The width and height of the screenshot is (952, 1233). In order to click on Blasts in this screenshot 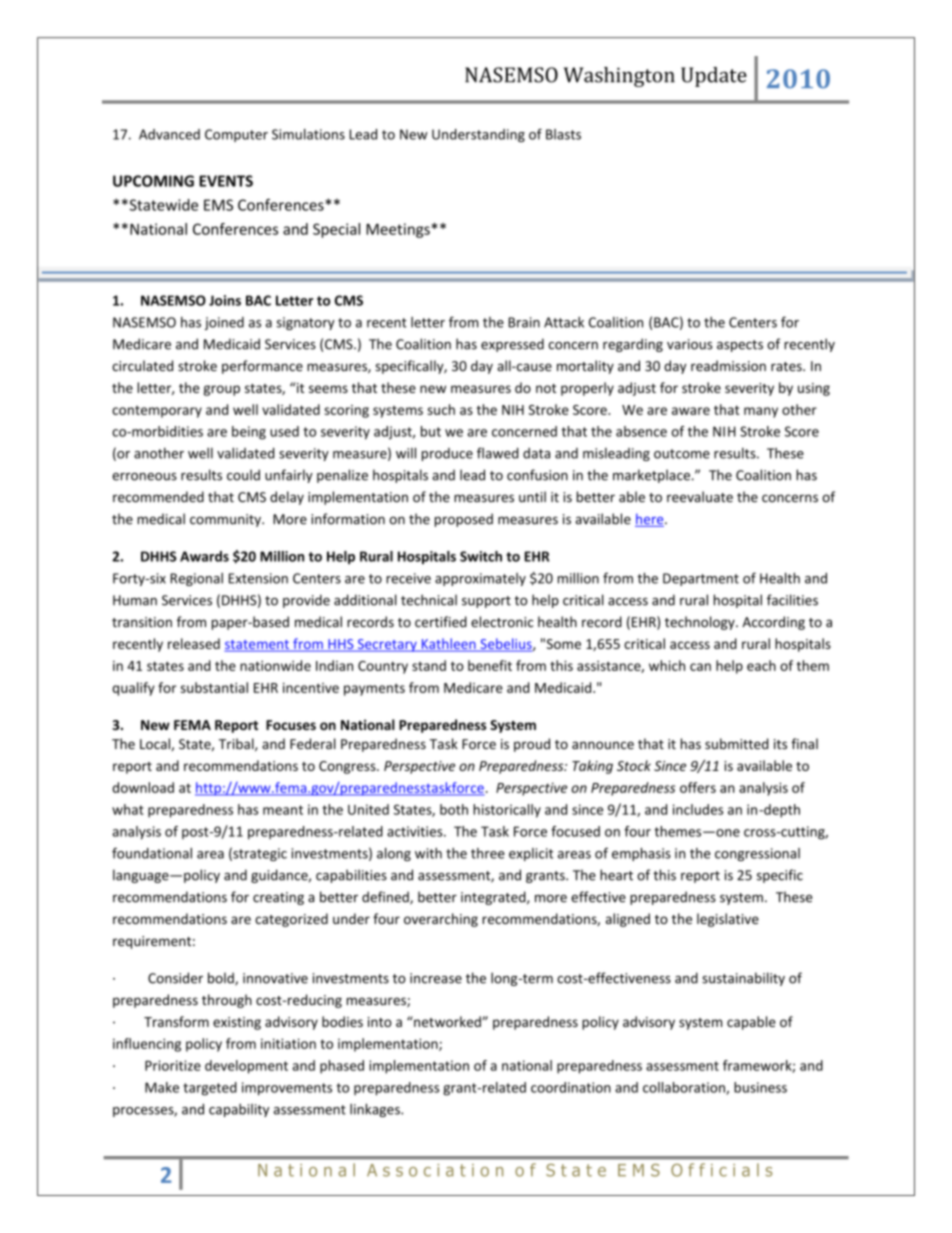, I will do `click(563, 134)`.
